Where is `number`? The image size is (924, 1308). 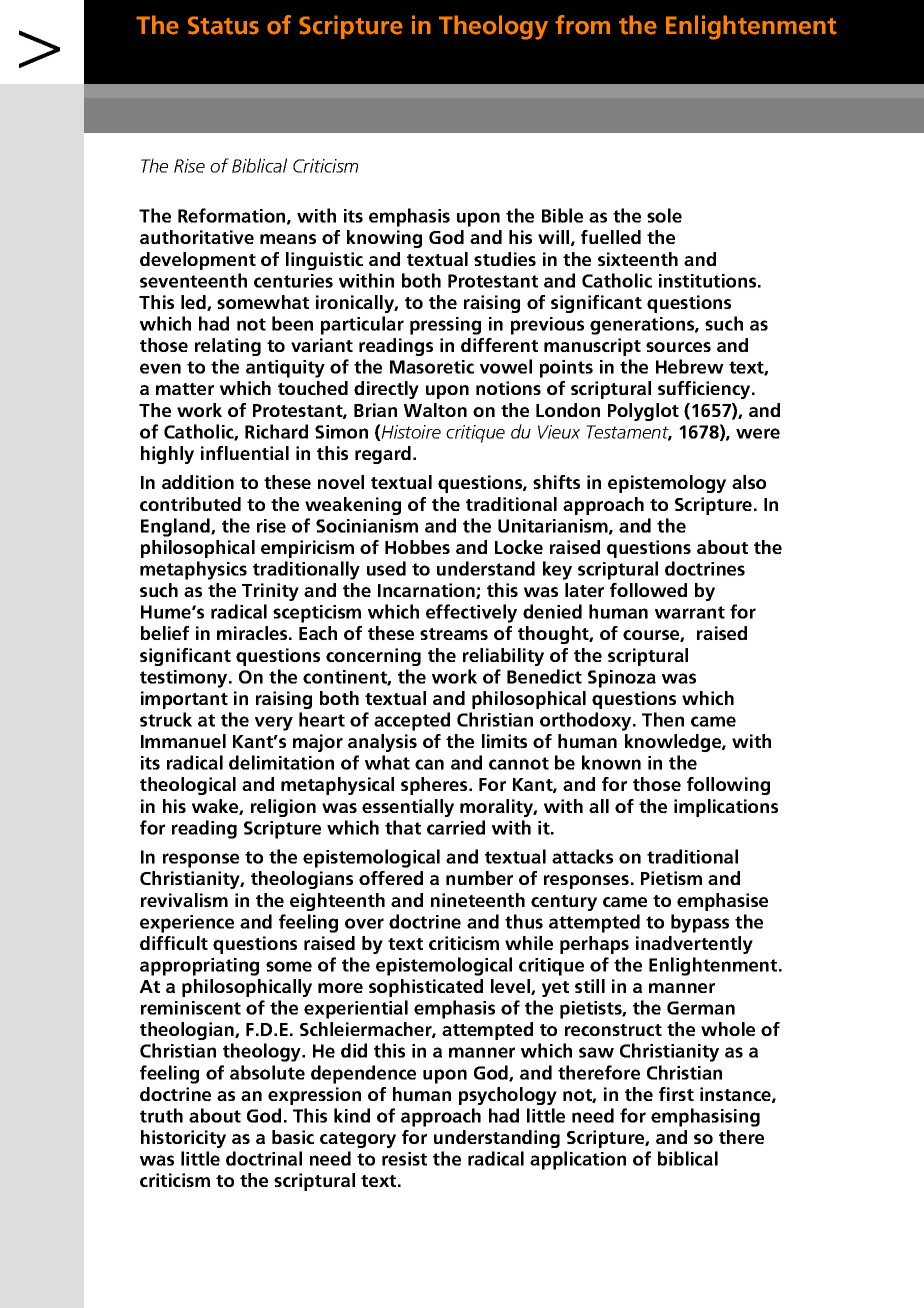 number is located at coordinates (479, 878).
